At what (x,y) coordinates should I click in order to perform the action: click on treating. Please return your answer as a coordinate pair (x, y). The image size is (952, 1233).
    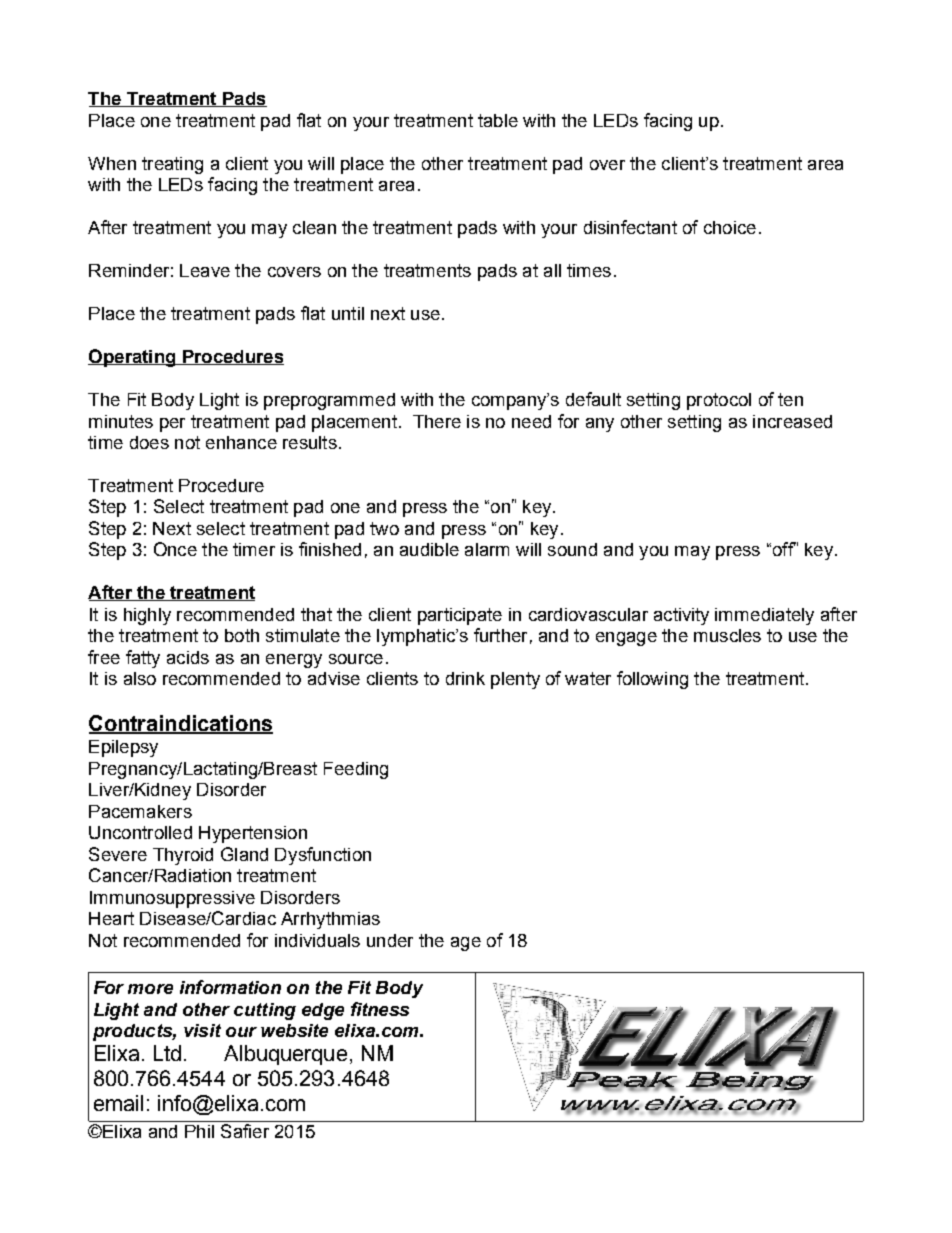
    Looking at the image, I should click on (172, 165).
